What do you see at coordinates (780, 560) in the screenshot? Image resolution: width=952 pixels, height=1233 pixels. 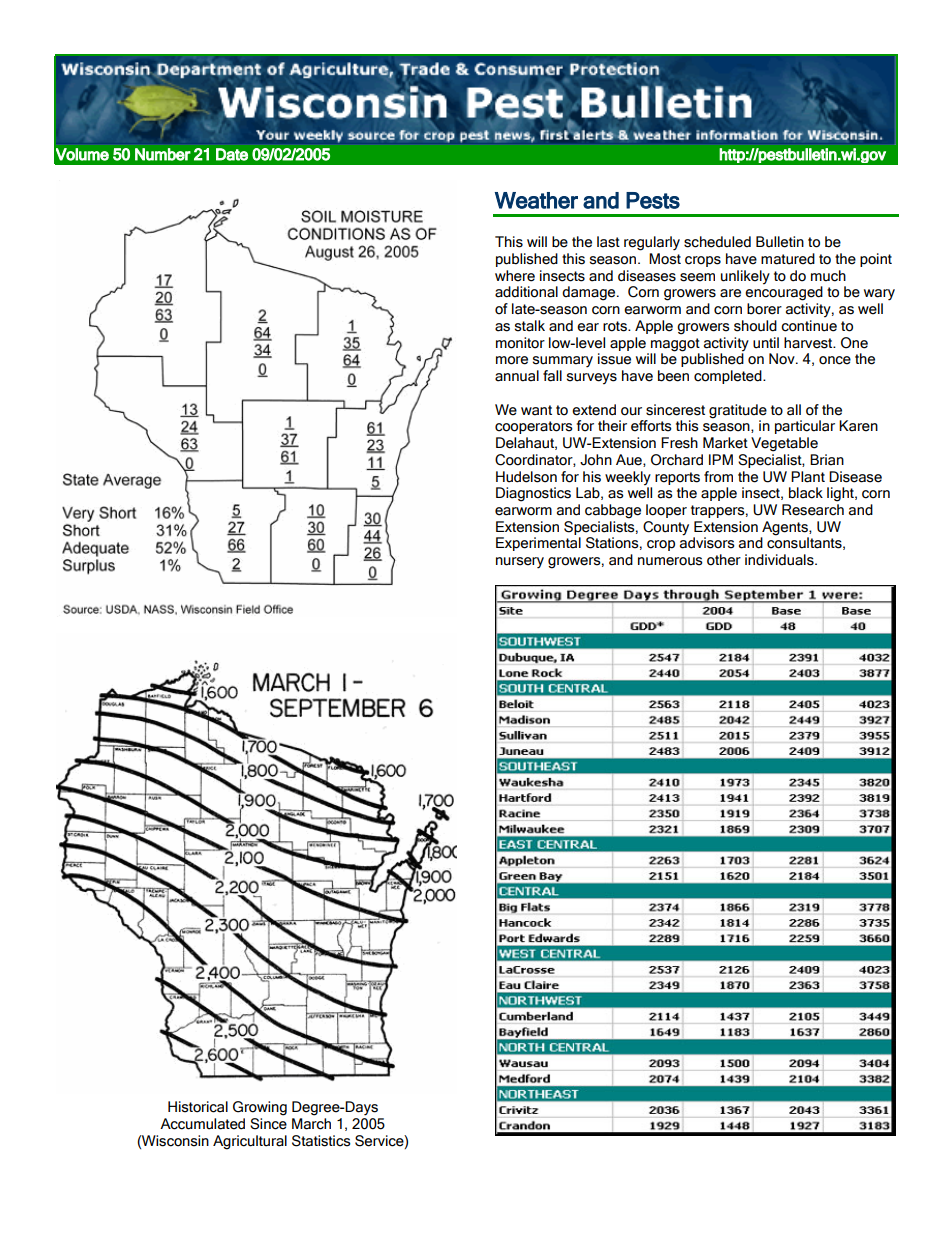 I see `individuals` at bounding box center [780, 560].
